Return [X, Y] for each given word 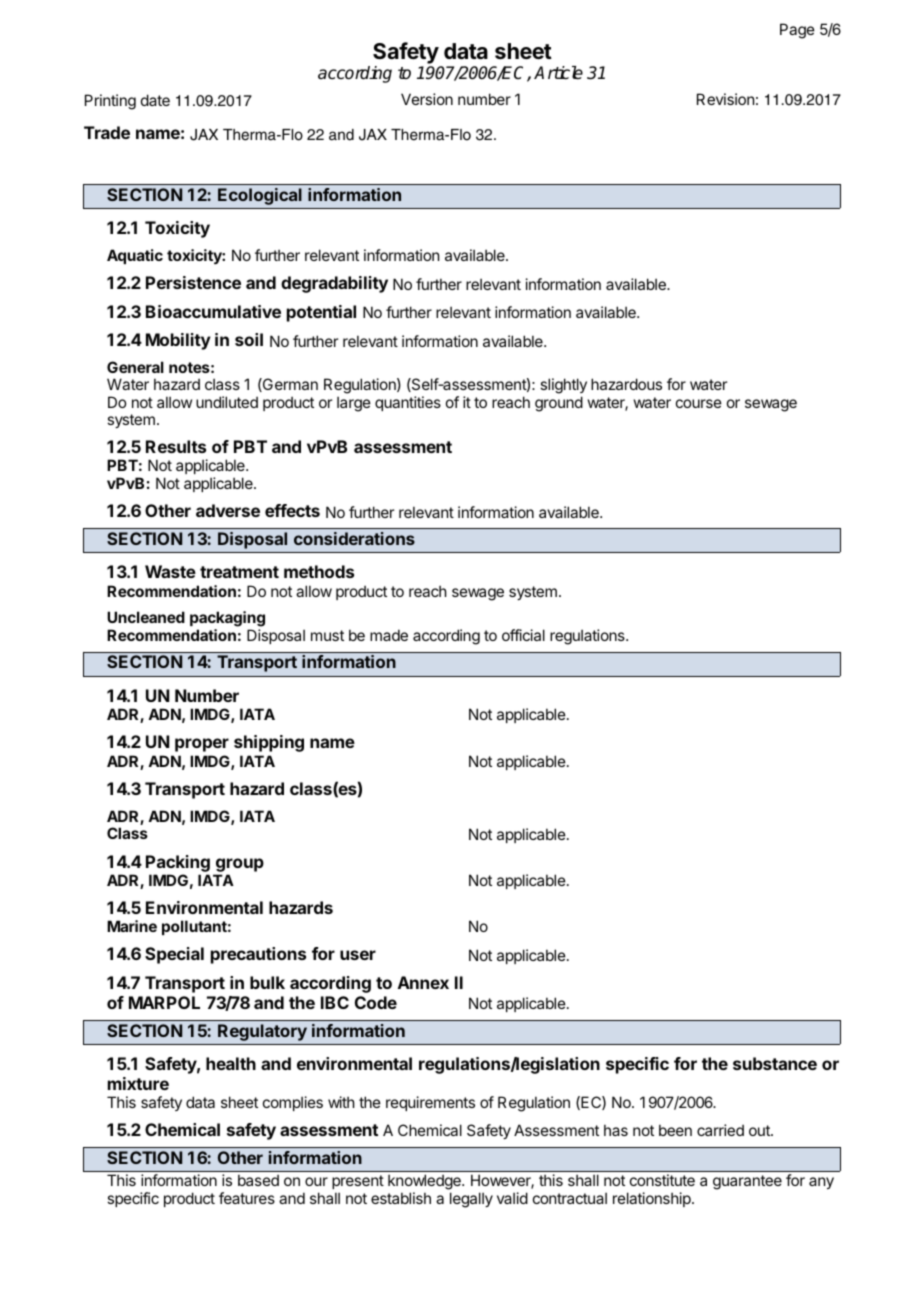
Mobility [178, 341]
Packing [178, 863]
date [155, 100]
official [523, 635]
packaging [227, 619]
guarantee [747, 1182]
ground [559, 404]
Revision [725, 99]
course [699, 403]
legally [471, 1200]
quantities [408, 403]
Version [427, 99]
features [247, 1198]
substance [775, 1063]
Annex [423, 982]
